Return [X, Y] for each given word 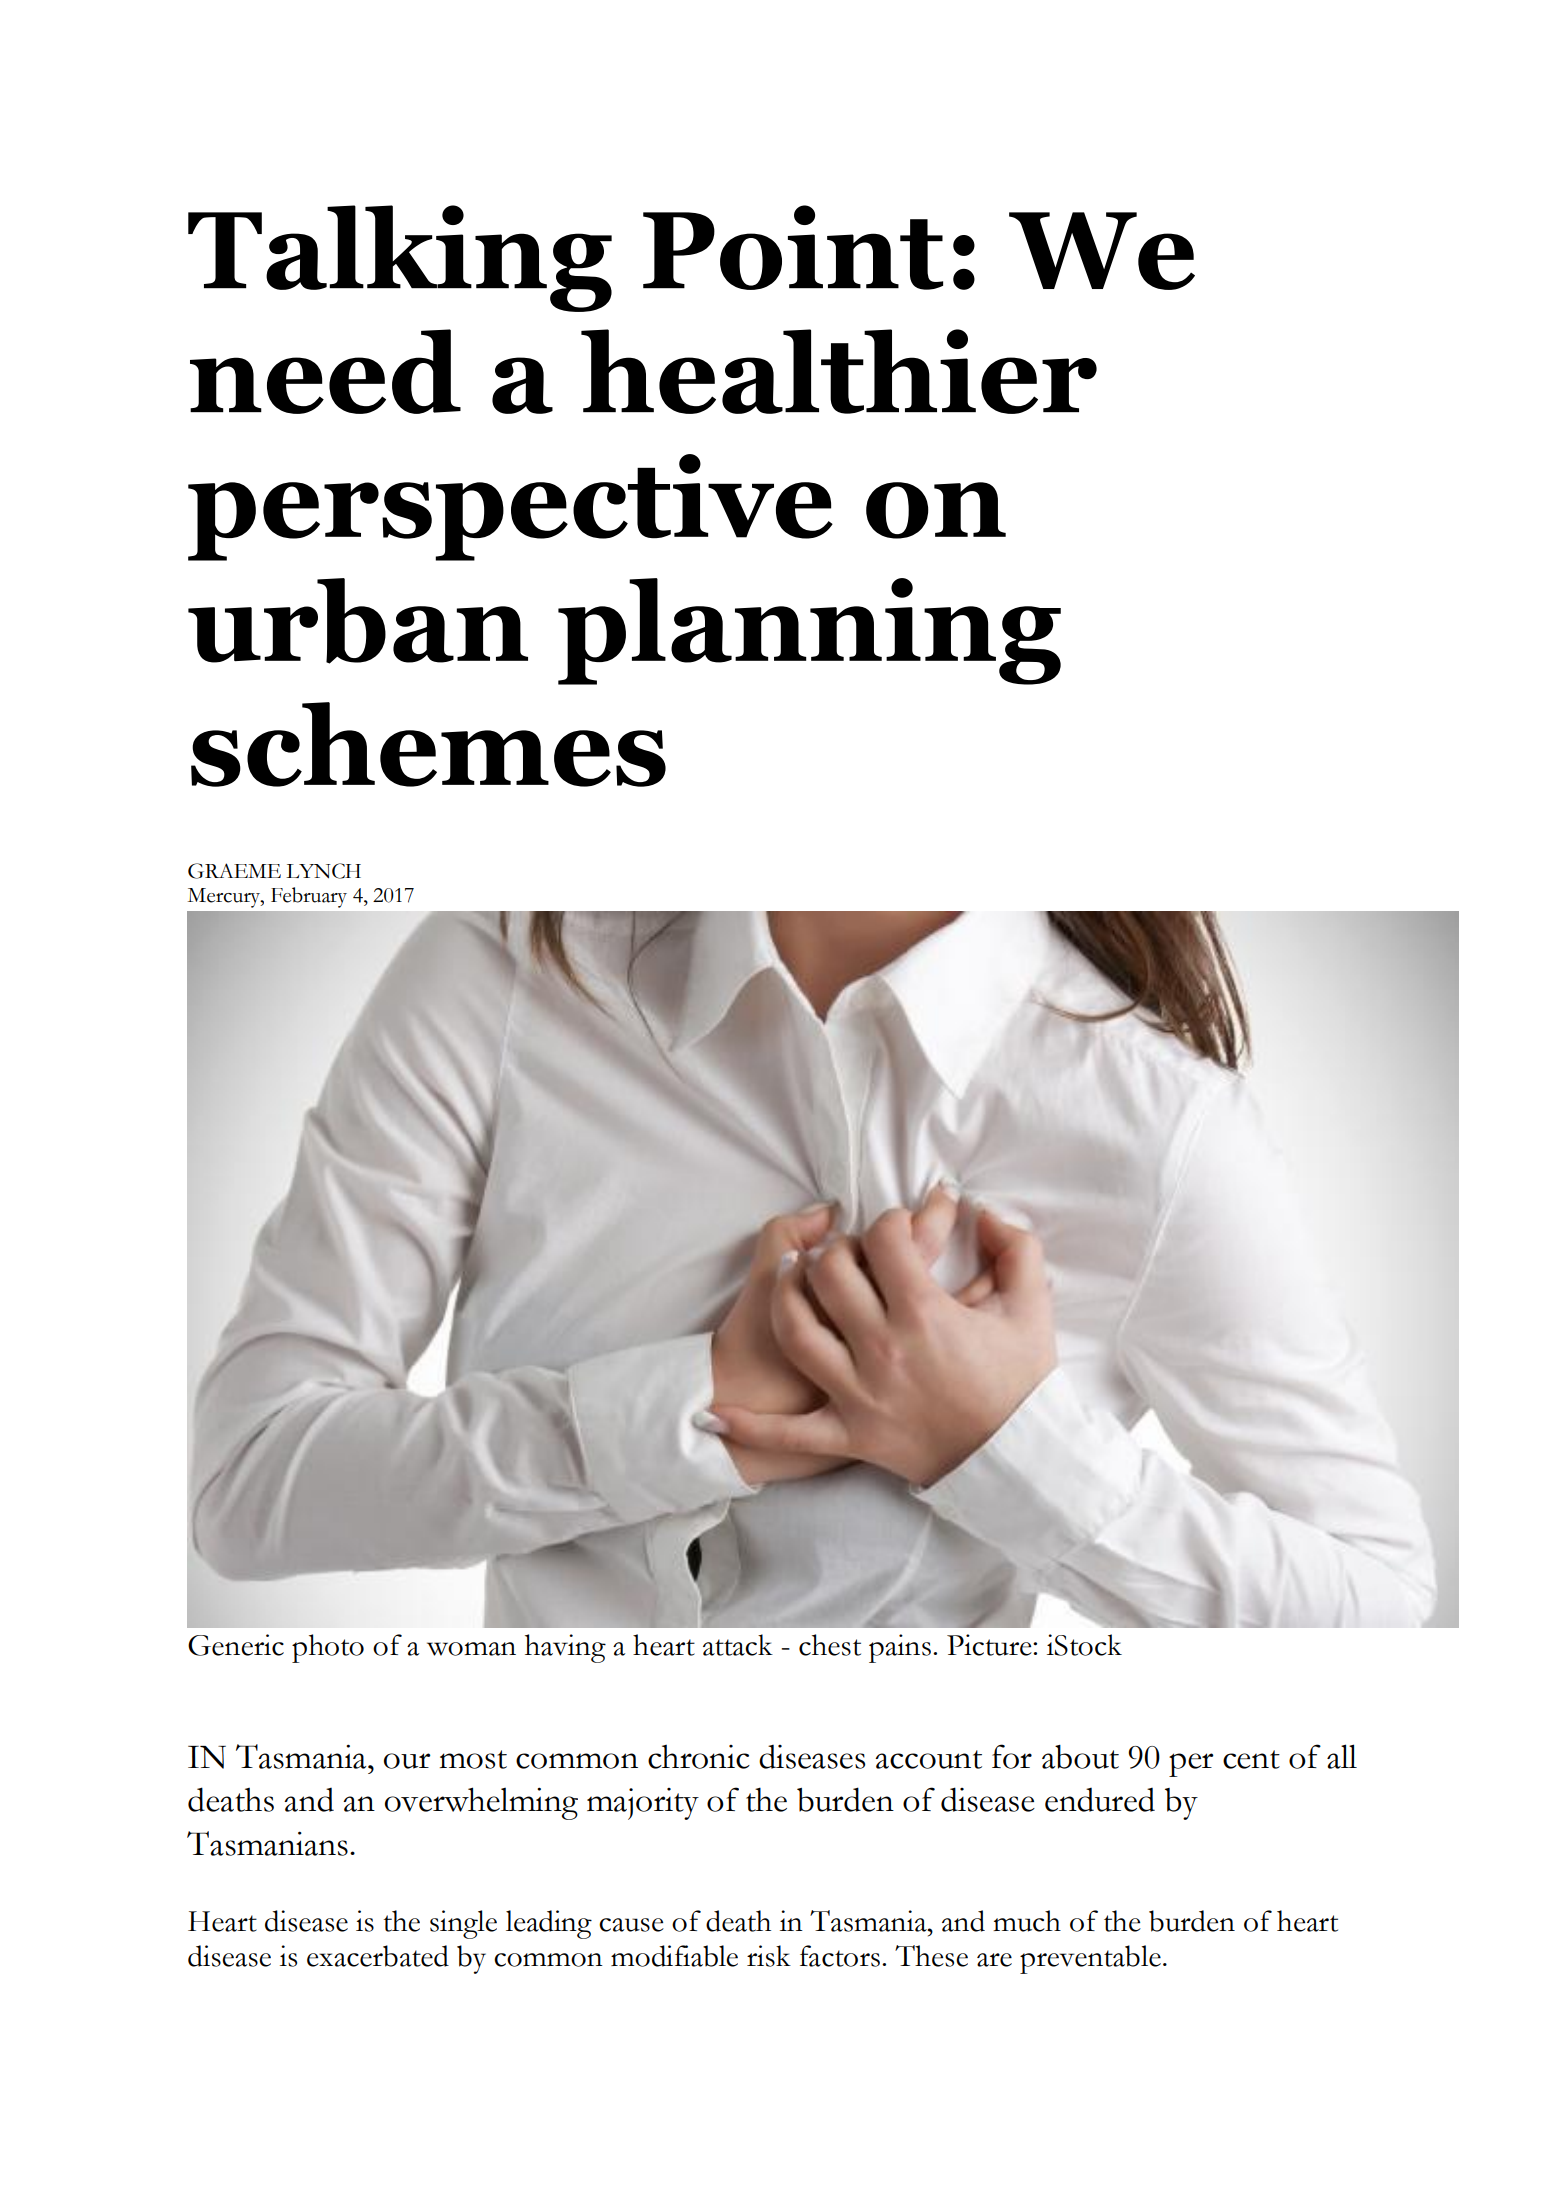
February [309, 897]
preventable [1090, 1959]
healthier [839, 371]
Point [793, 247]
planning [809, 631]
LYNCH [323, 871]
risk [769, 1956]
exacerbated [378, 1956]
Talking [400, 258]
